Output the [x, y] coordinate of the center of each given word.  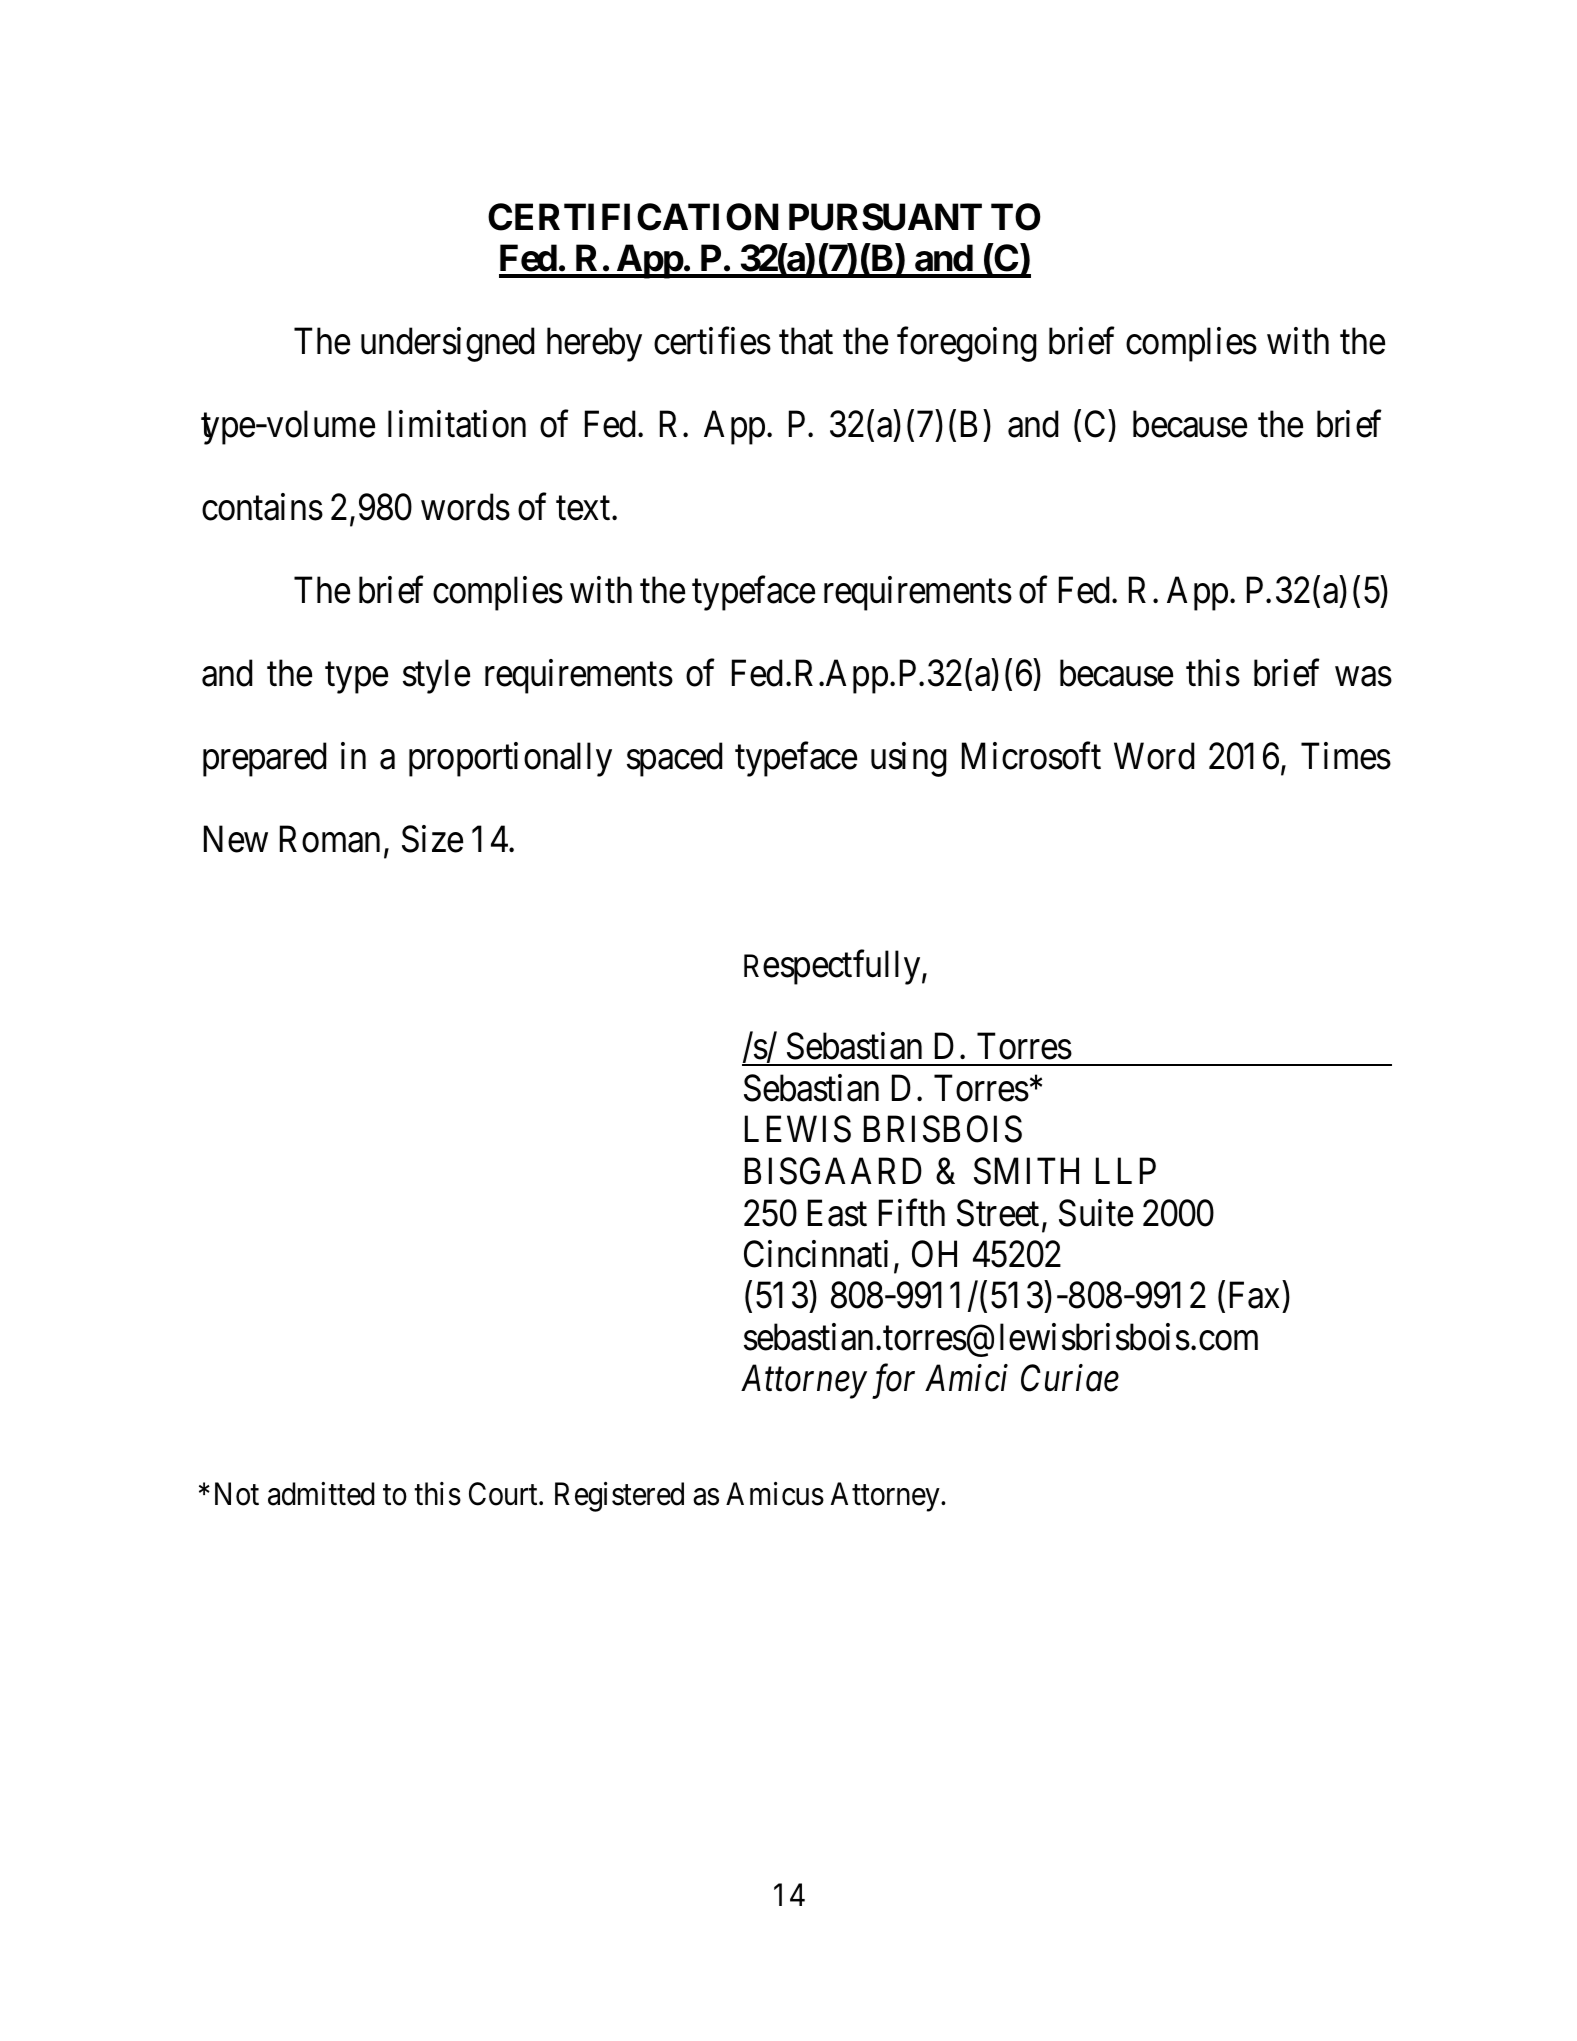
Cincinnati [816, 1254]
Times [1346, 756]
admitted [321, 1494]
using [909, 759]
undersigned [448, 344]
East [837, 1213]
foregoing [967, 344]
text [584, 509]
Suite [1096, 1213]
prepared [265, 759]
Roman [330, 839]
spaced [675, 759]
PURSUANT [885, 217]
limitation [457, 424]
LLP [1126, 1171]
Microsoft [1031, 756]
